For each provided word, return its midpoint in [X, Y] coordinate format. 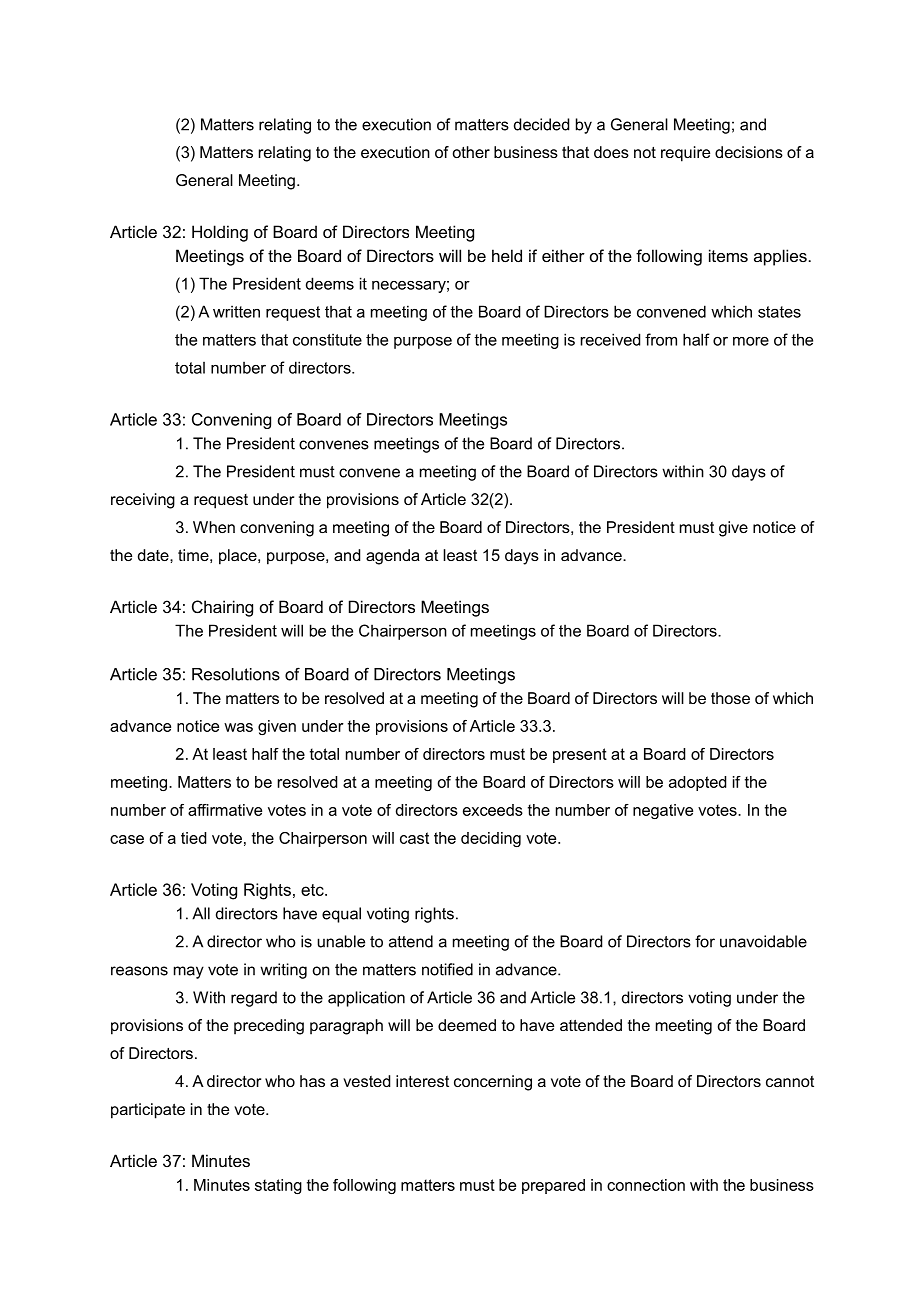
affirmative [225, 810]
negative [663, 811]
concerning [493, 1083]
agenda [393, 557]
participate [148, 1111]
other [471, 152]
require [685, 154]
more [751, 341]
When [214, 527]
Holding [220, 233]
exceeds [493, 810]
